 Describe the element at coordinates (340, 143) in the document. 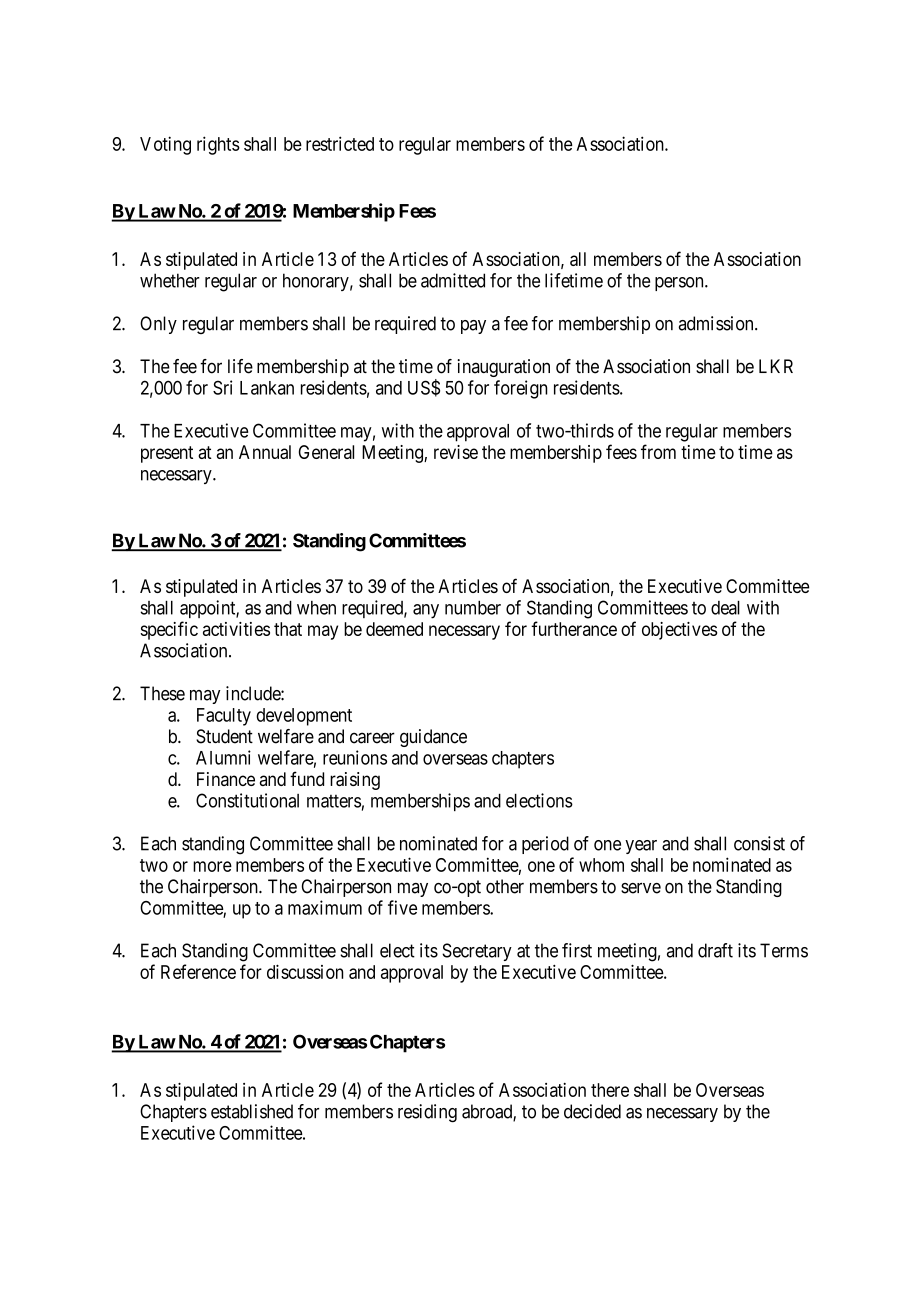

I see `restricted` at that location.
